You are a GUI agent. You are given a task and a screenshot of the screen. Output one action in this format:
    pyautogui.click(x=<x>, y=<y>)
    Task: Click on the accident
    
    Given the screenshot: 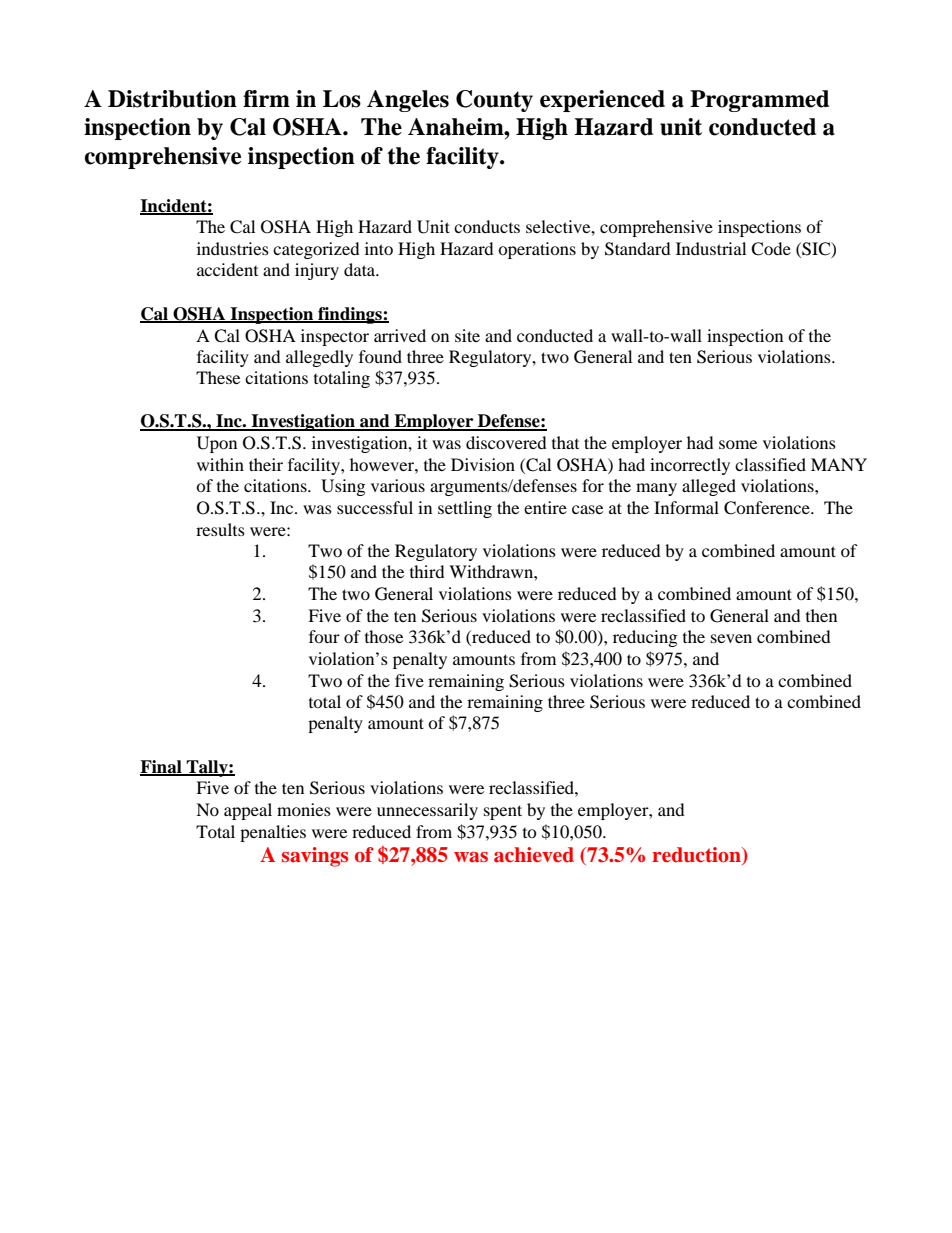 What is the action you would take?
    pyautogui.click(x=227, y=269)
